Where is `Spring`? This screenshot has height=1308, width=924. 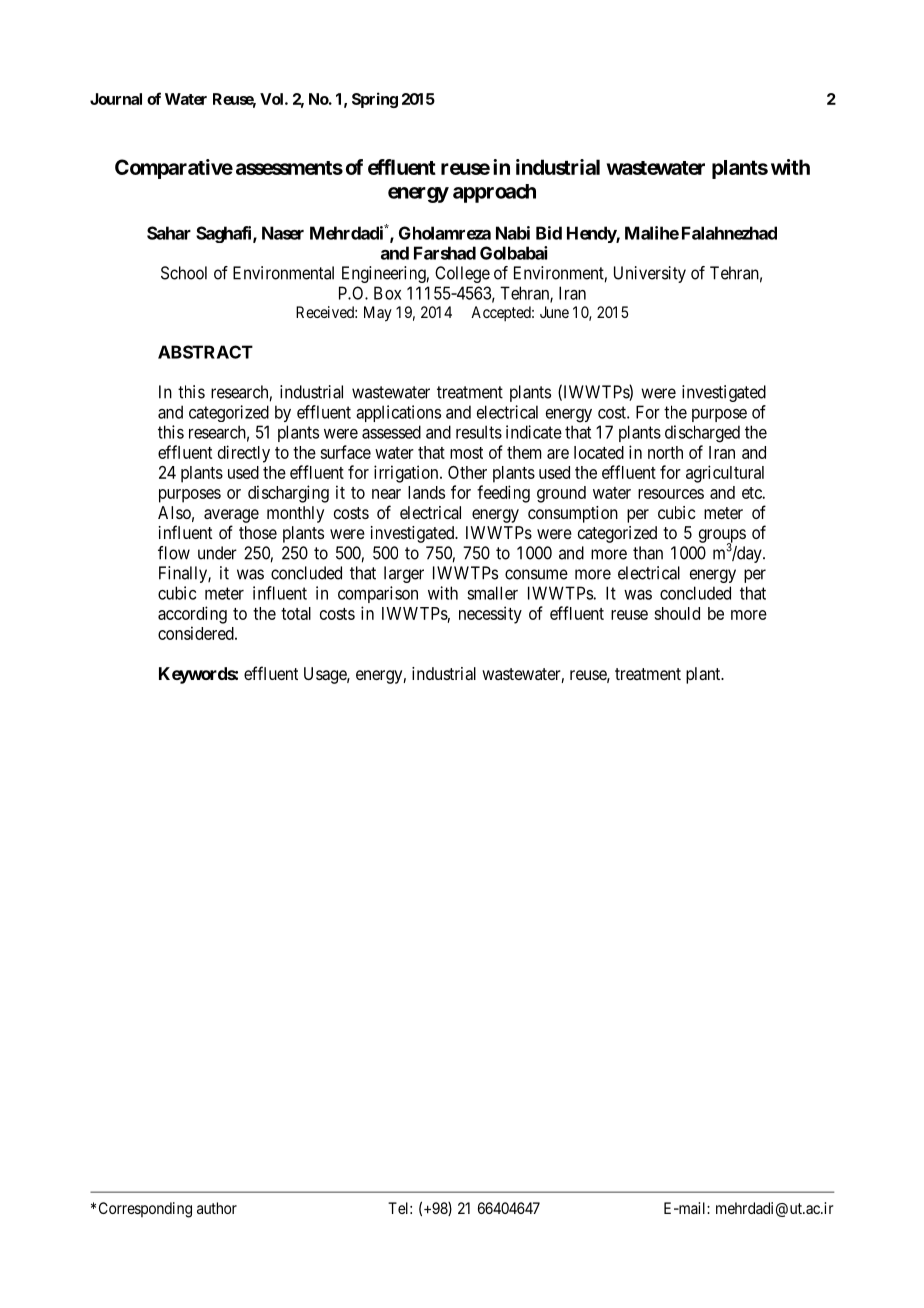
Spring is located at coordinates (375, 100).
